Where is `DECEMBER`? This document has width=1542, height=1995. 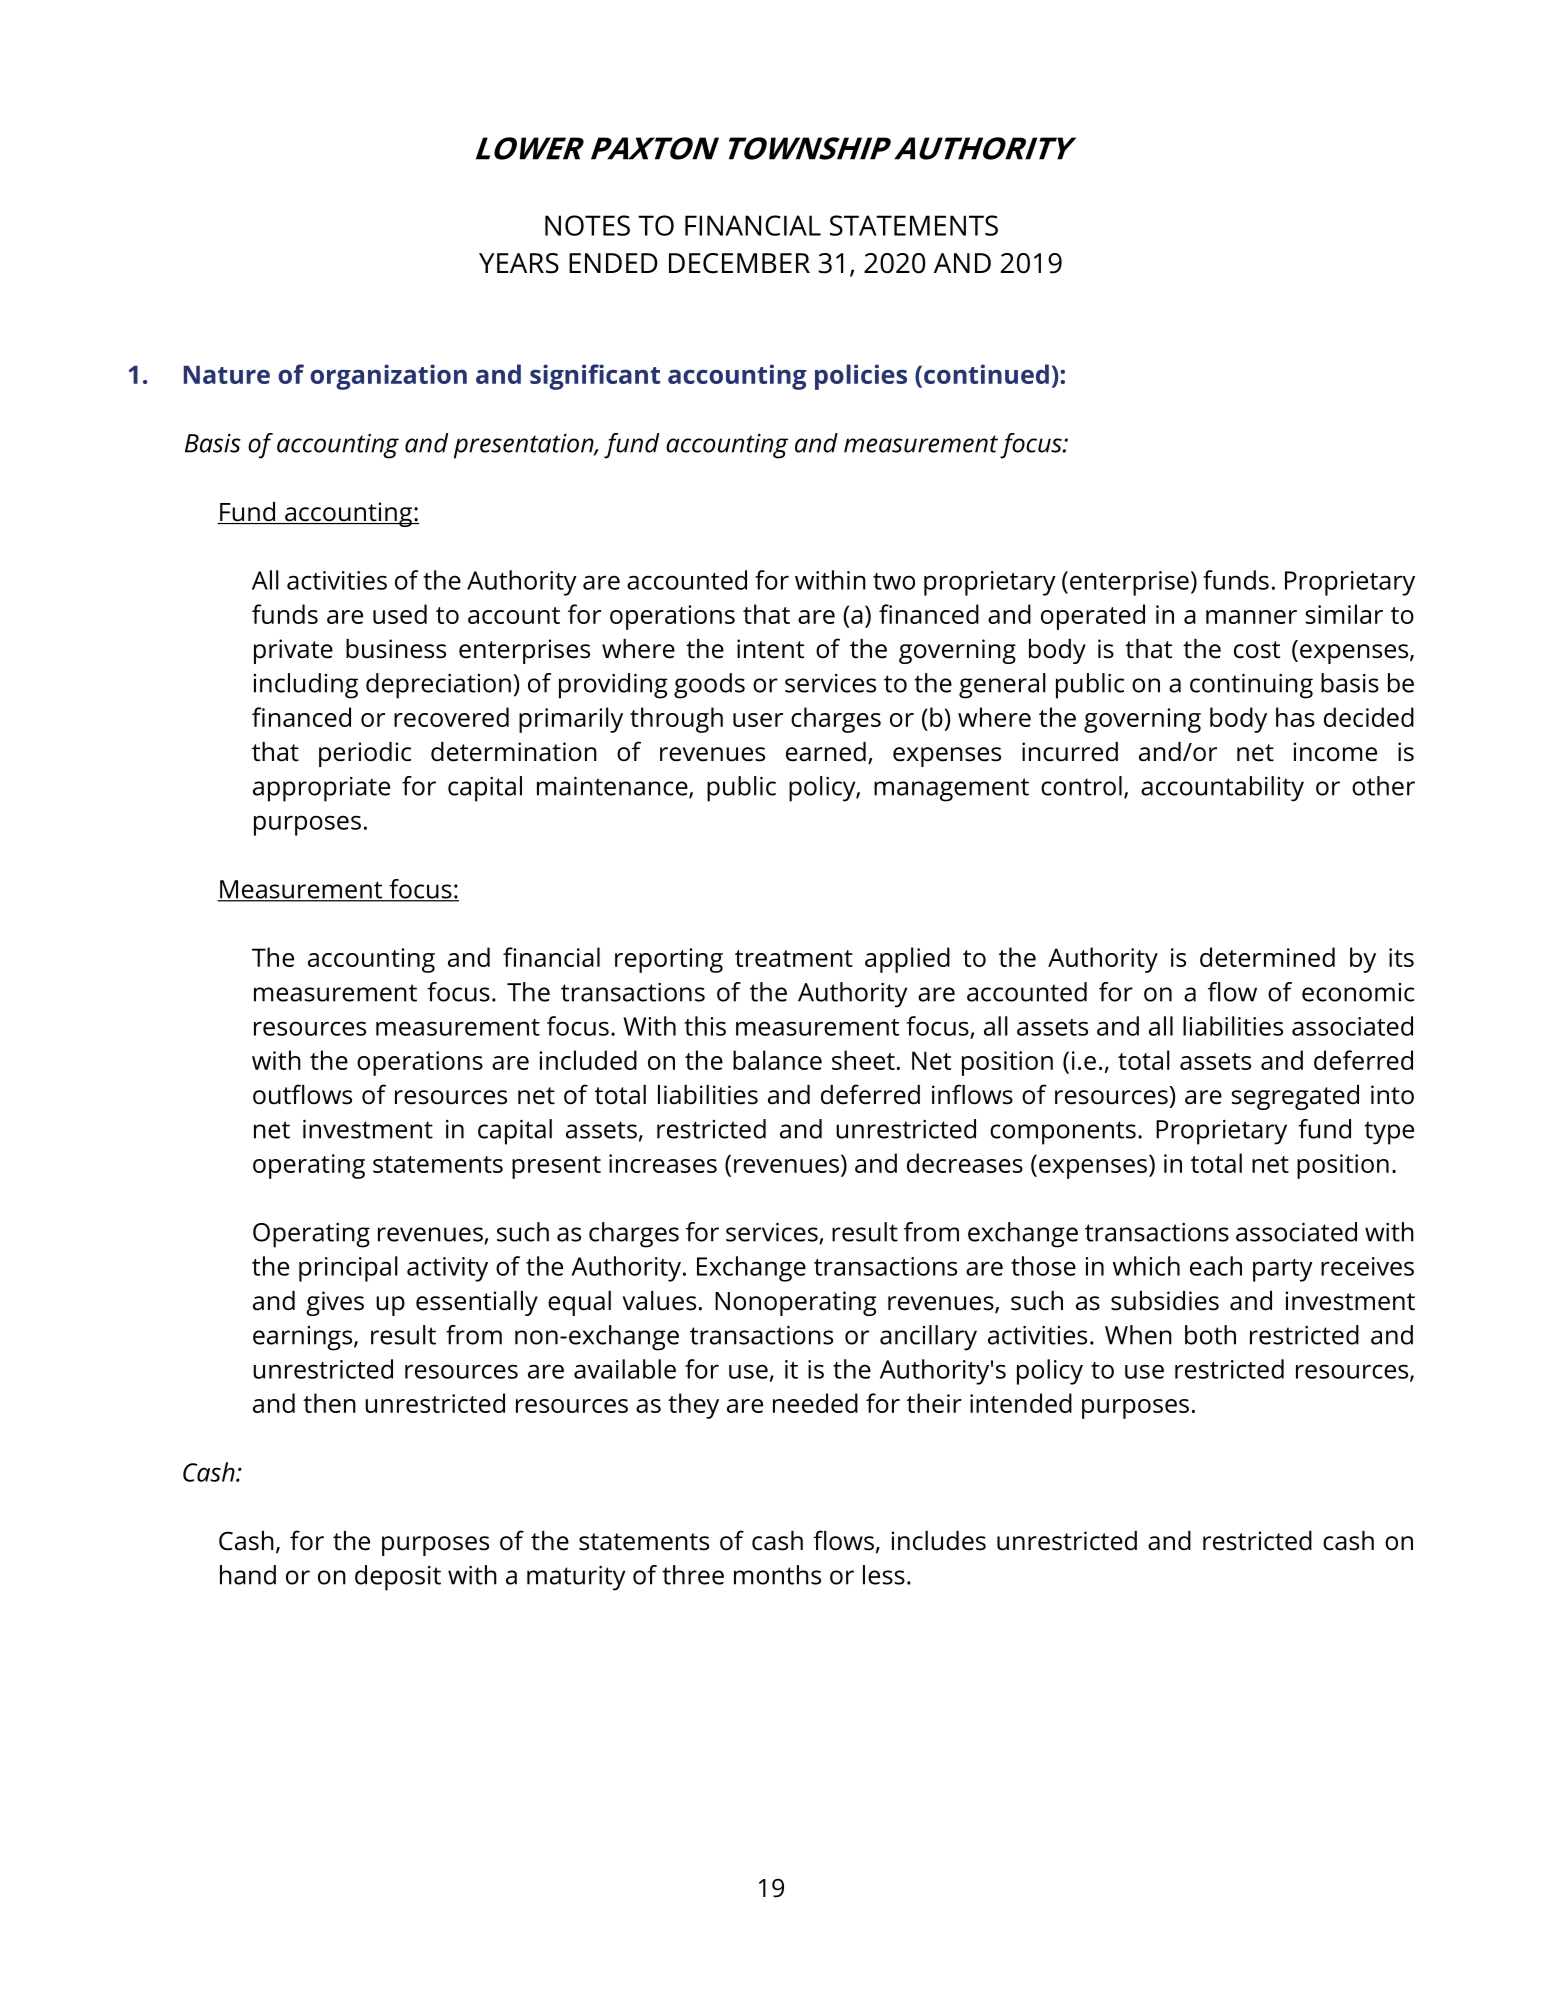
DECEMBER is located at coordinates (739, 263).
